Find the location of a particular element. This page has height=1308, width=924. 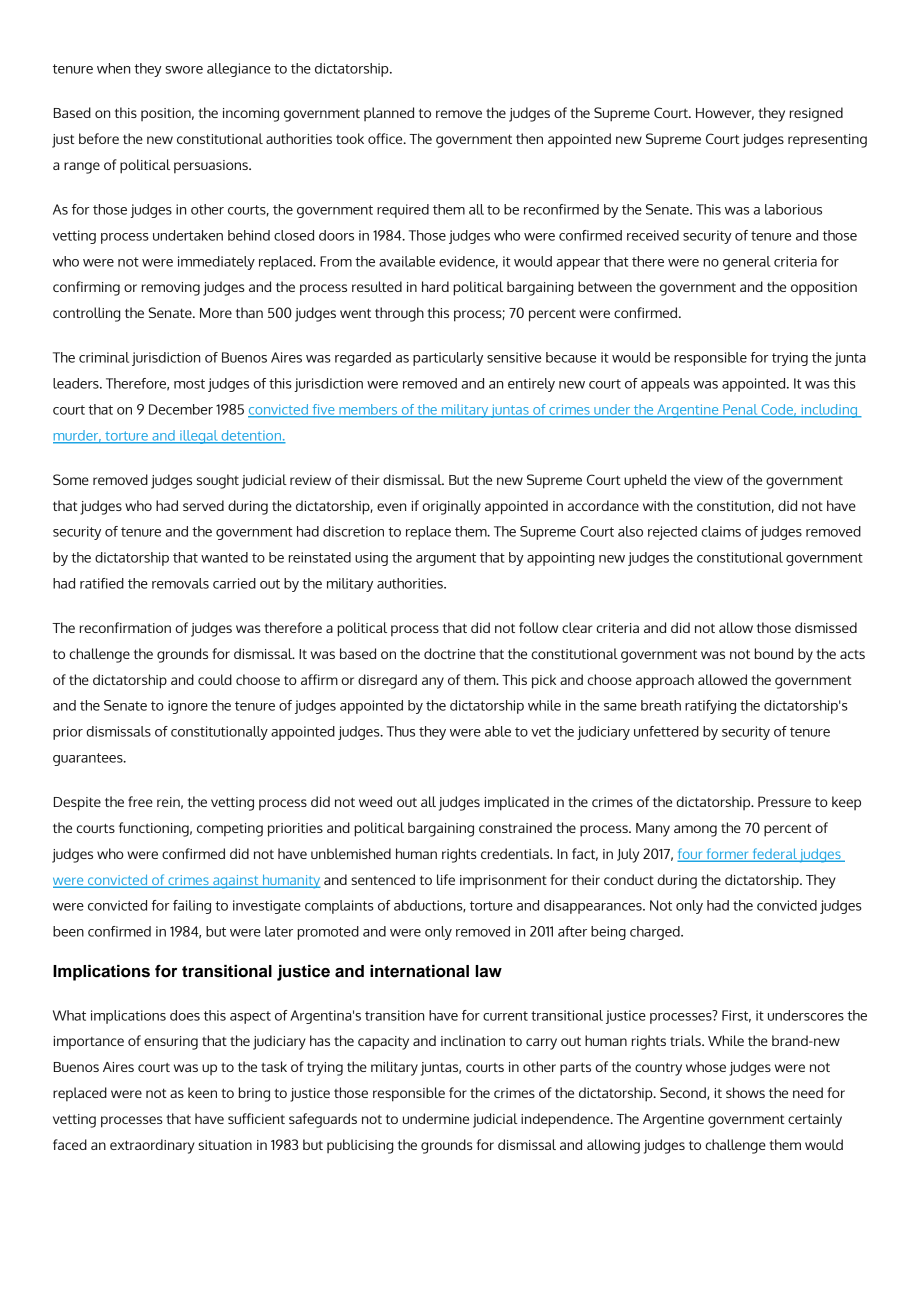

swore is located at coordinates (184, 70).
